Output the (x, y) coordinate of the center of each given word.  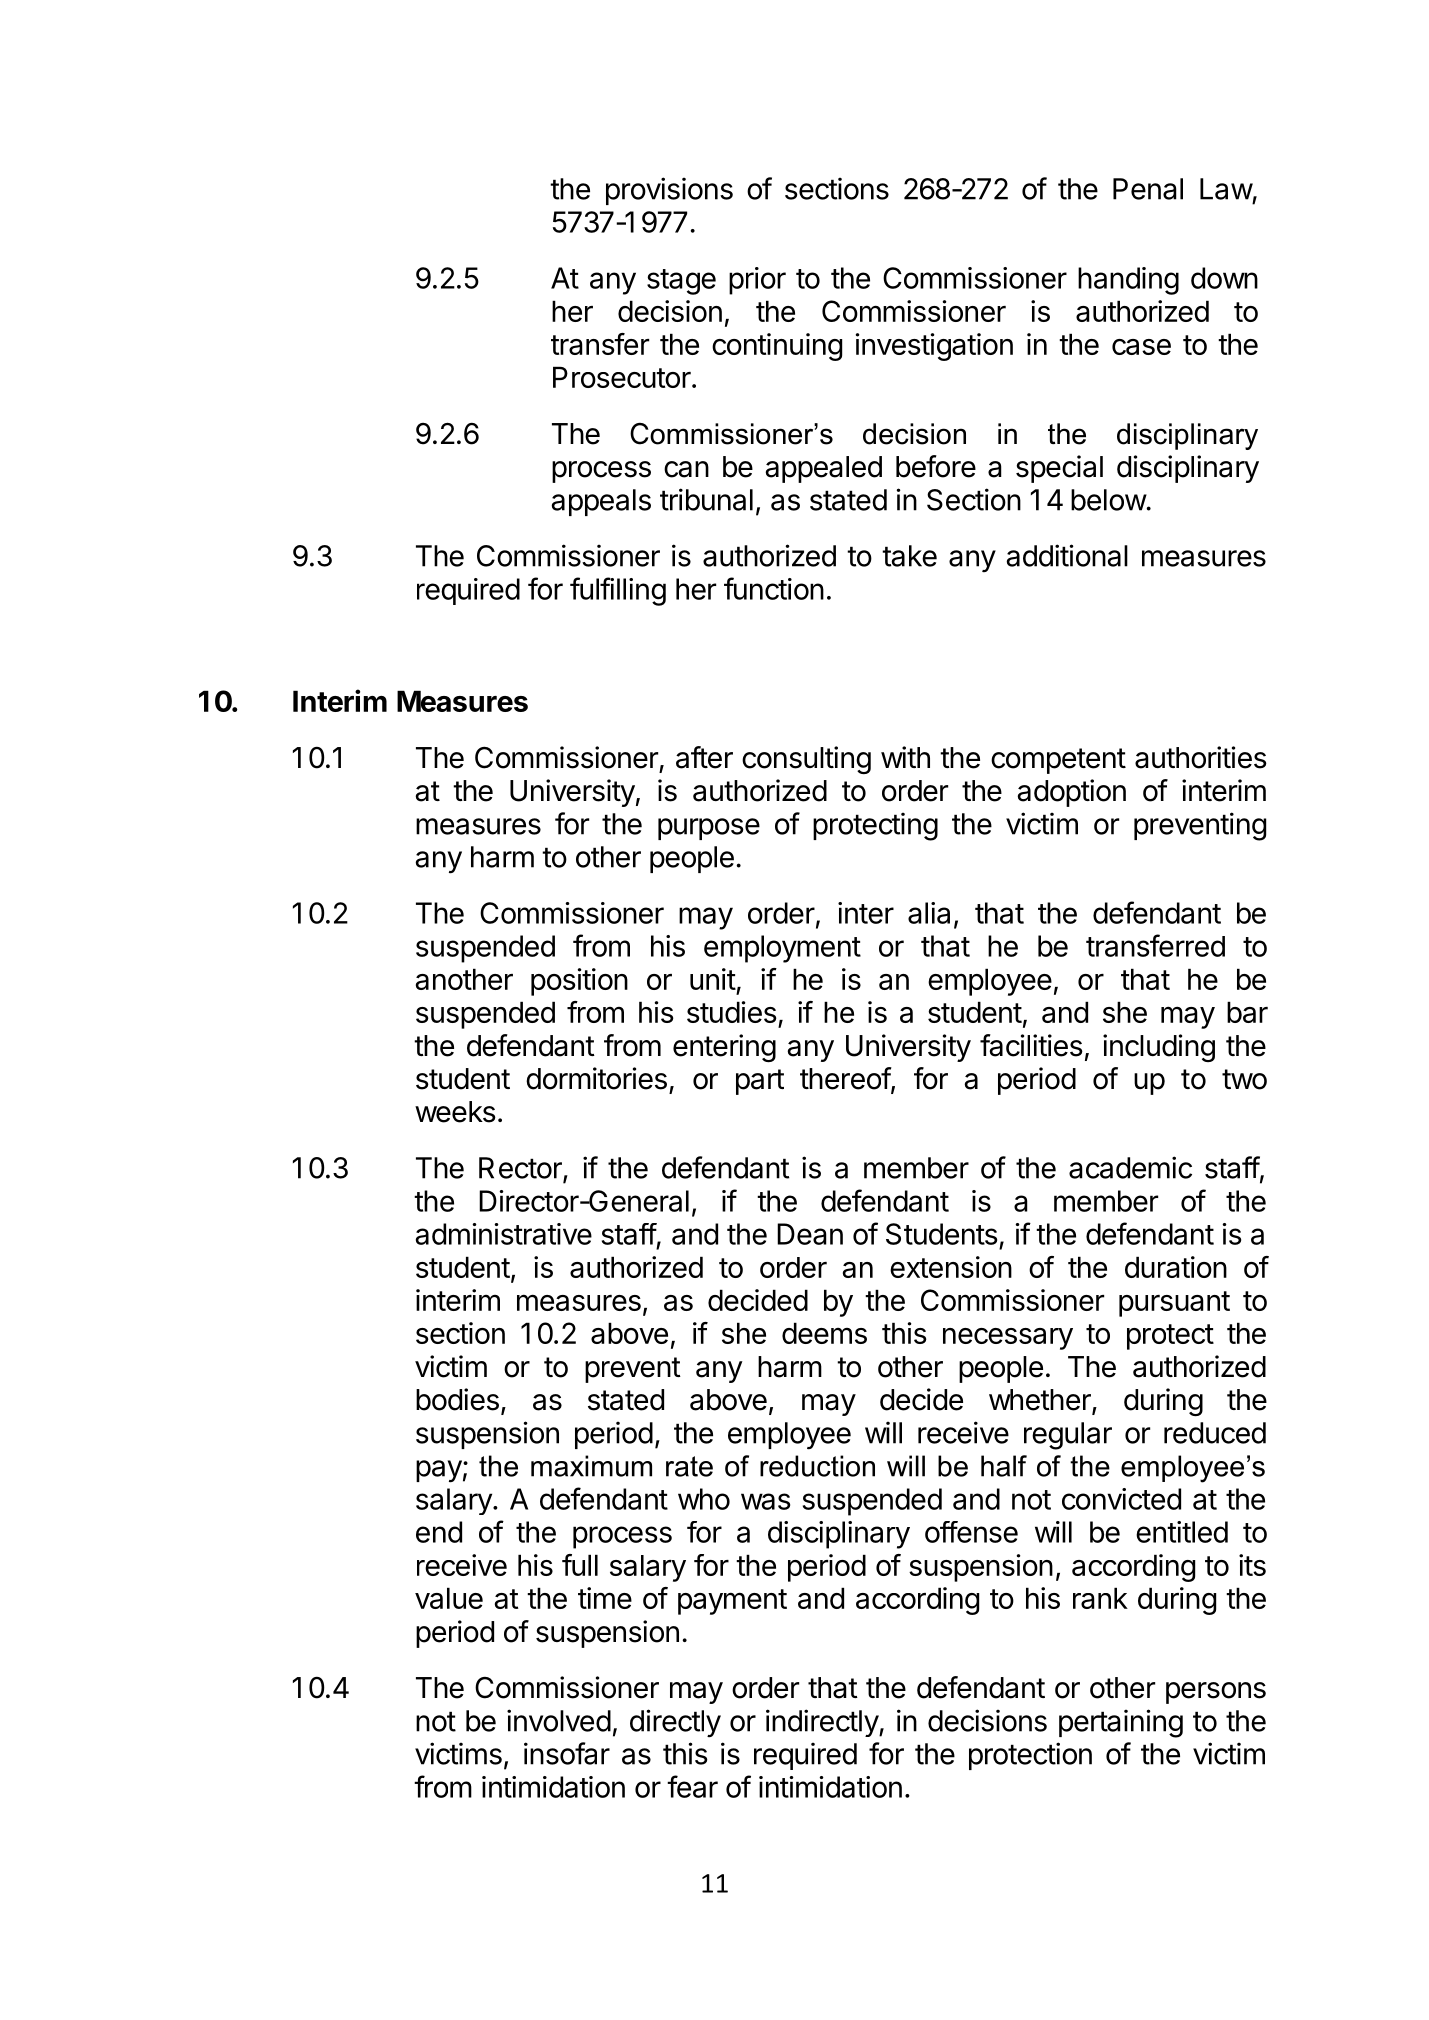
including (1159, 1048)
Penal (1148, 189)
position (579, 982)
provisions (669, 191)
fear (692, 1786)
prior (757, 281)
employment (782, 949)
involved (559, 1720)
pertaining (1121, 1723)
